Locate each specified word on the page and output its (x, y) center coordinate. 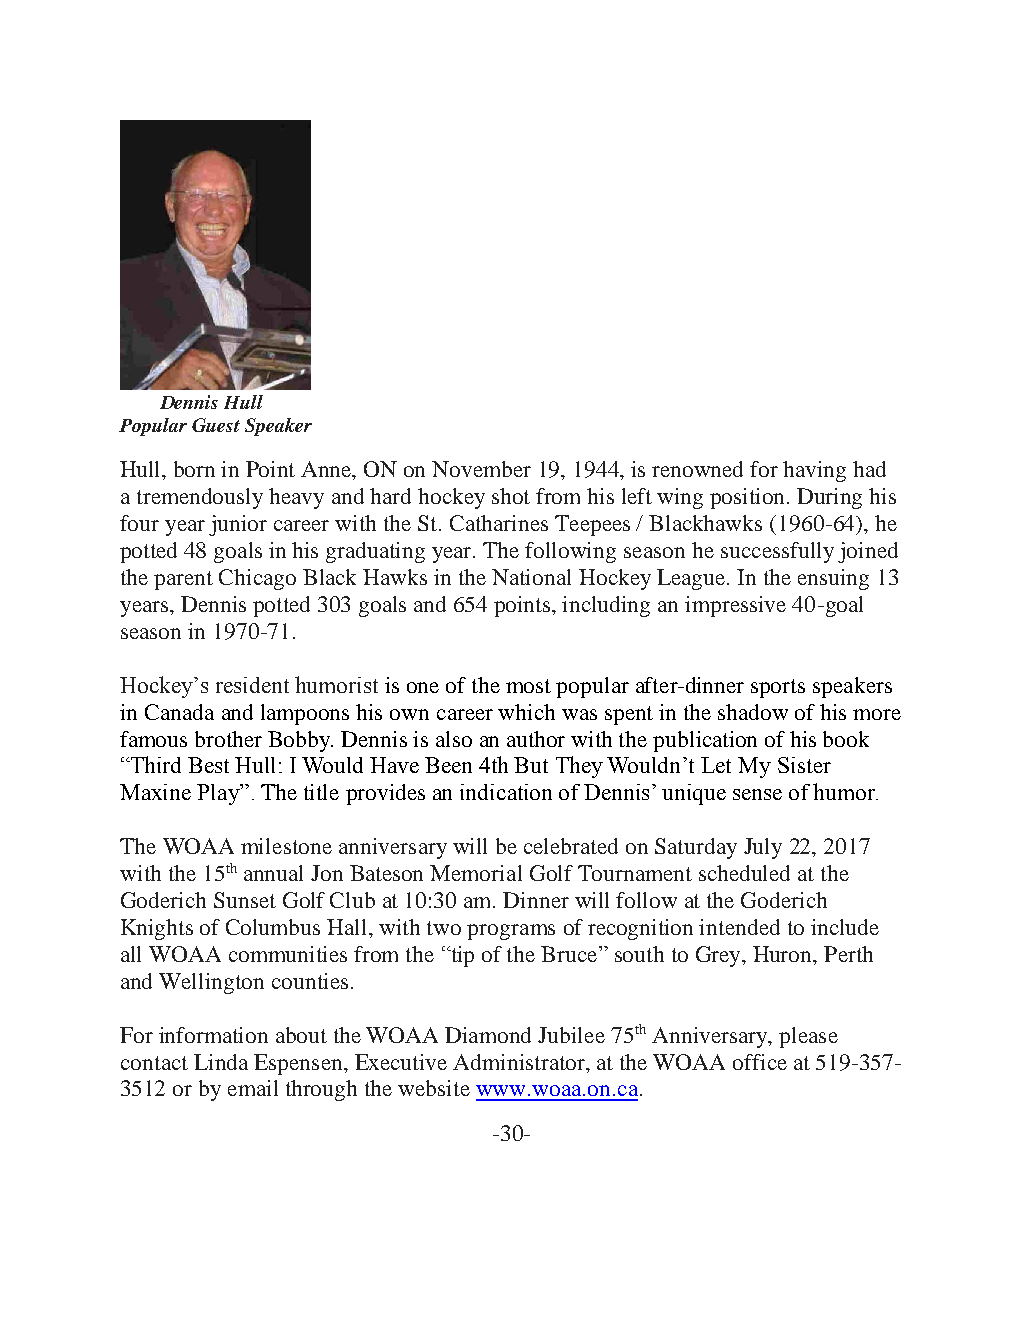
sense (757, 794)
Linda (221, 1062)
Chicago (257, 579)
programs (511, 932)
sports (778, 688)
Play (219, 794)
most (528, 686)
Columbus (273, 927)
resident (252, 685)
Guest (216, 425)
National (531, 577)
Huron (784, 955)
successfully (777, 552)
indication (506, 792)
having (814, 471)
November (481, 469)
